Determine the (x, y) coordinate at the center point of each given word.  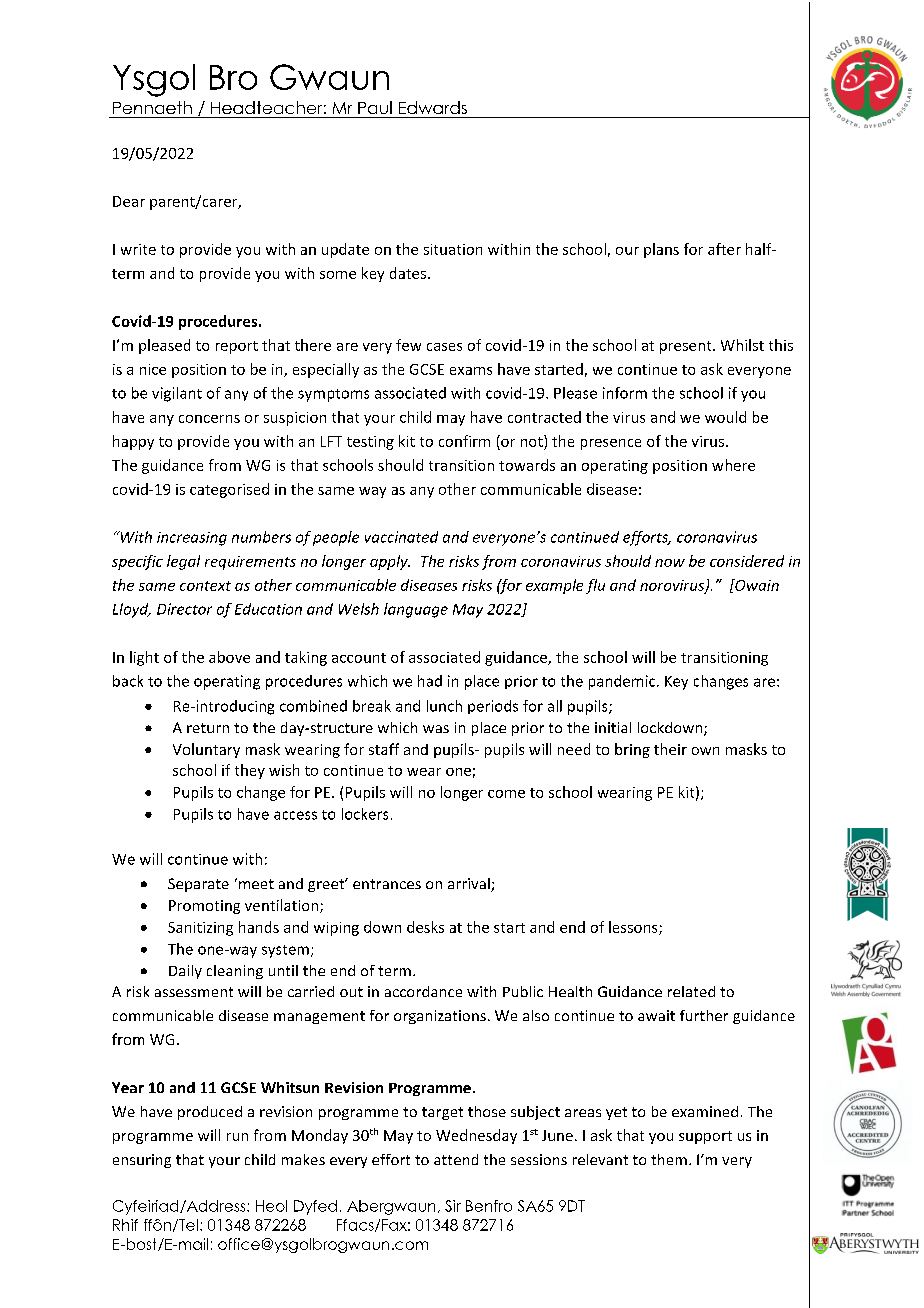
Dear (129, 201)
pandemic (623, 682)
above (229, 657)
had (430, 681)
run (237, 1137)
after (724, 249)
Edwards (433, 107)
